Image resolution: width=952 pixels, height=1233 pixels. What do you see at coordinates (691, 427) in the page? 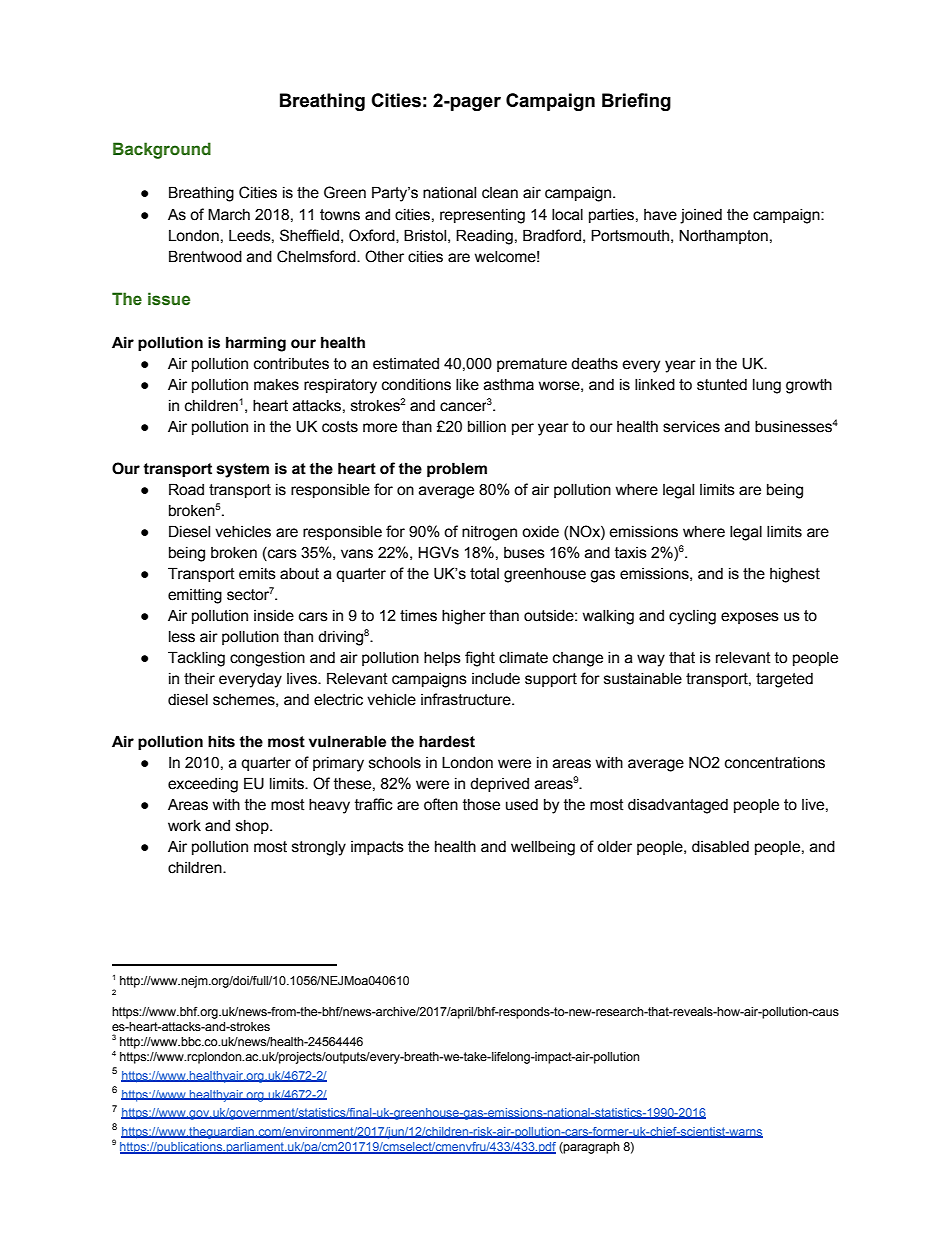
I see `services` at bounding box center [691, 427].
